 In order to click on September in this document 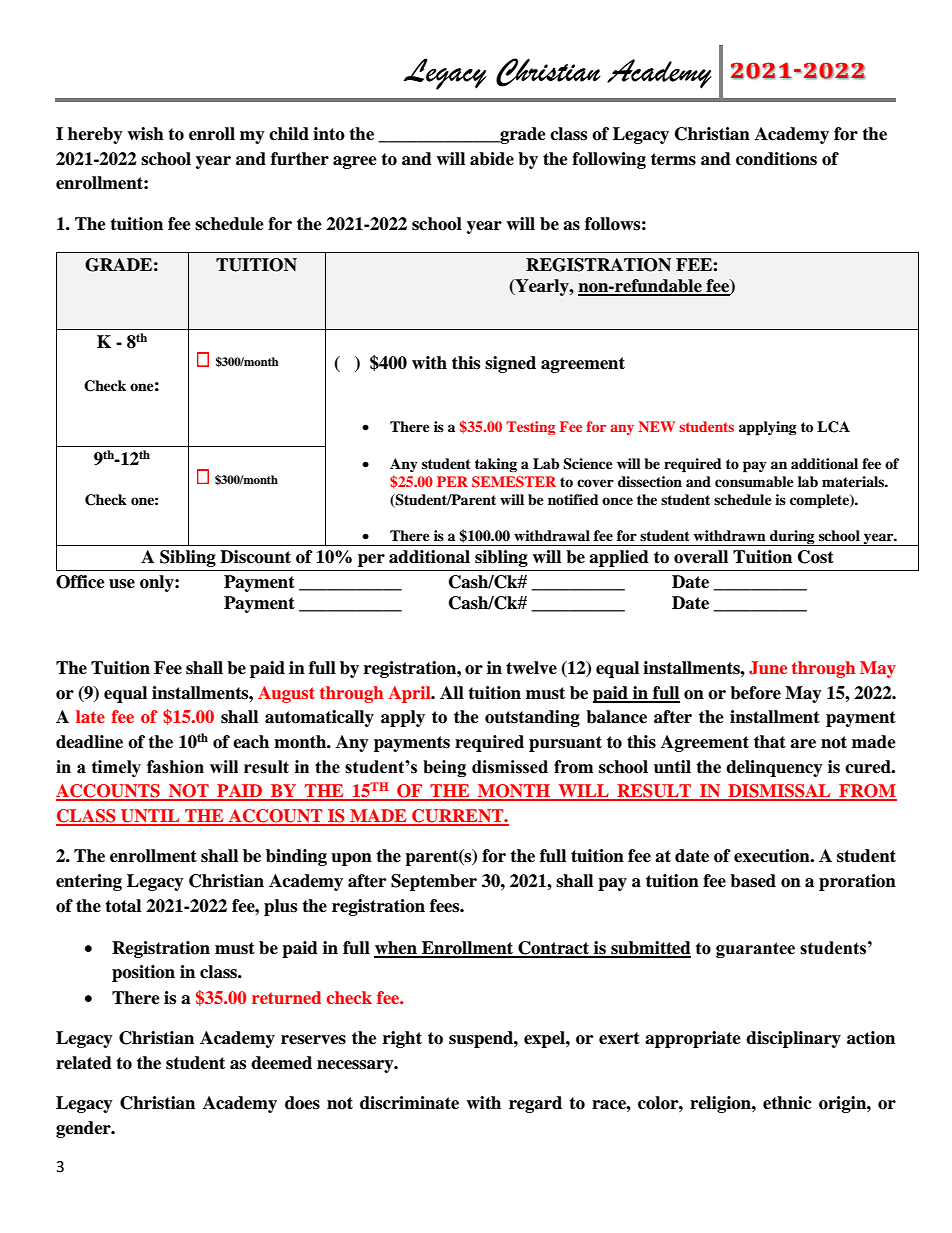, I will do `click(434, 882)`.
